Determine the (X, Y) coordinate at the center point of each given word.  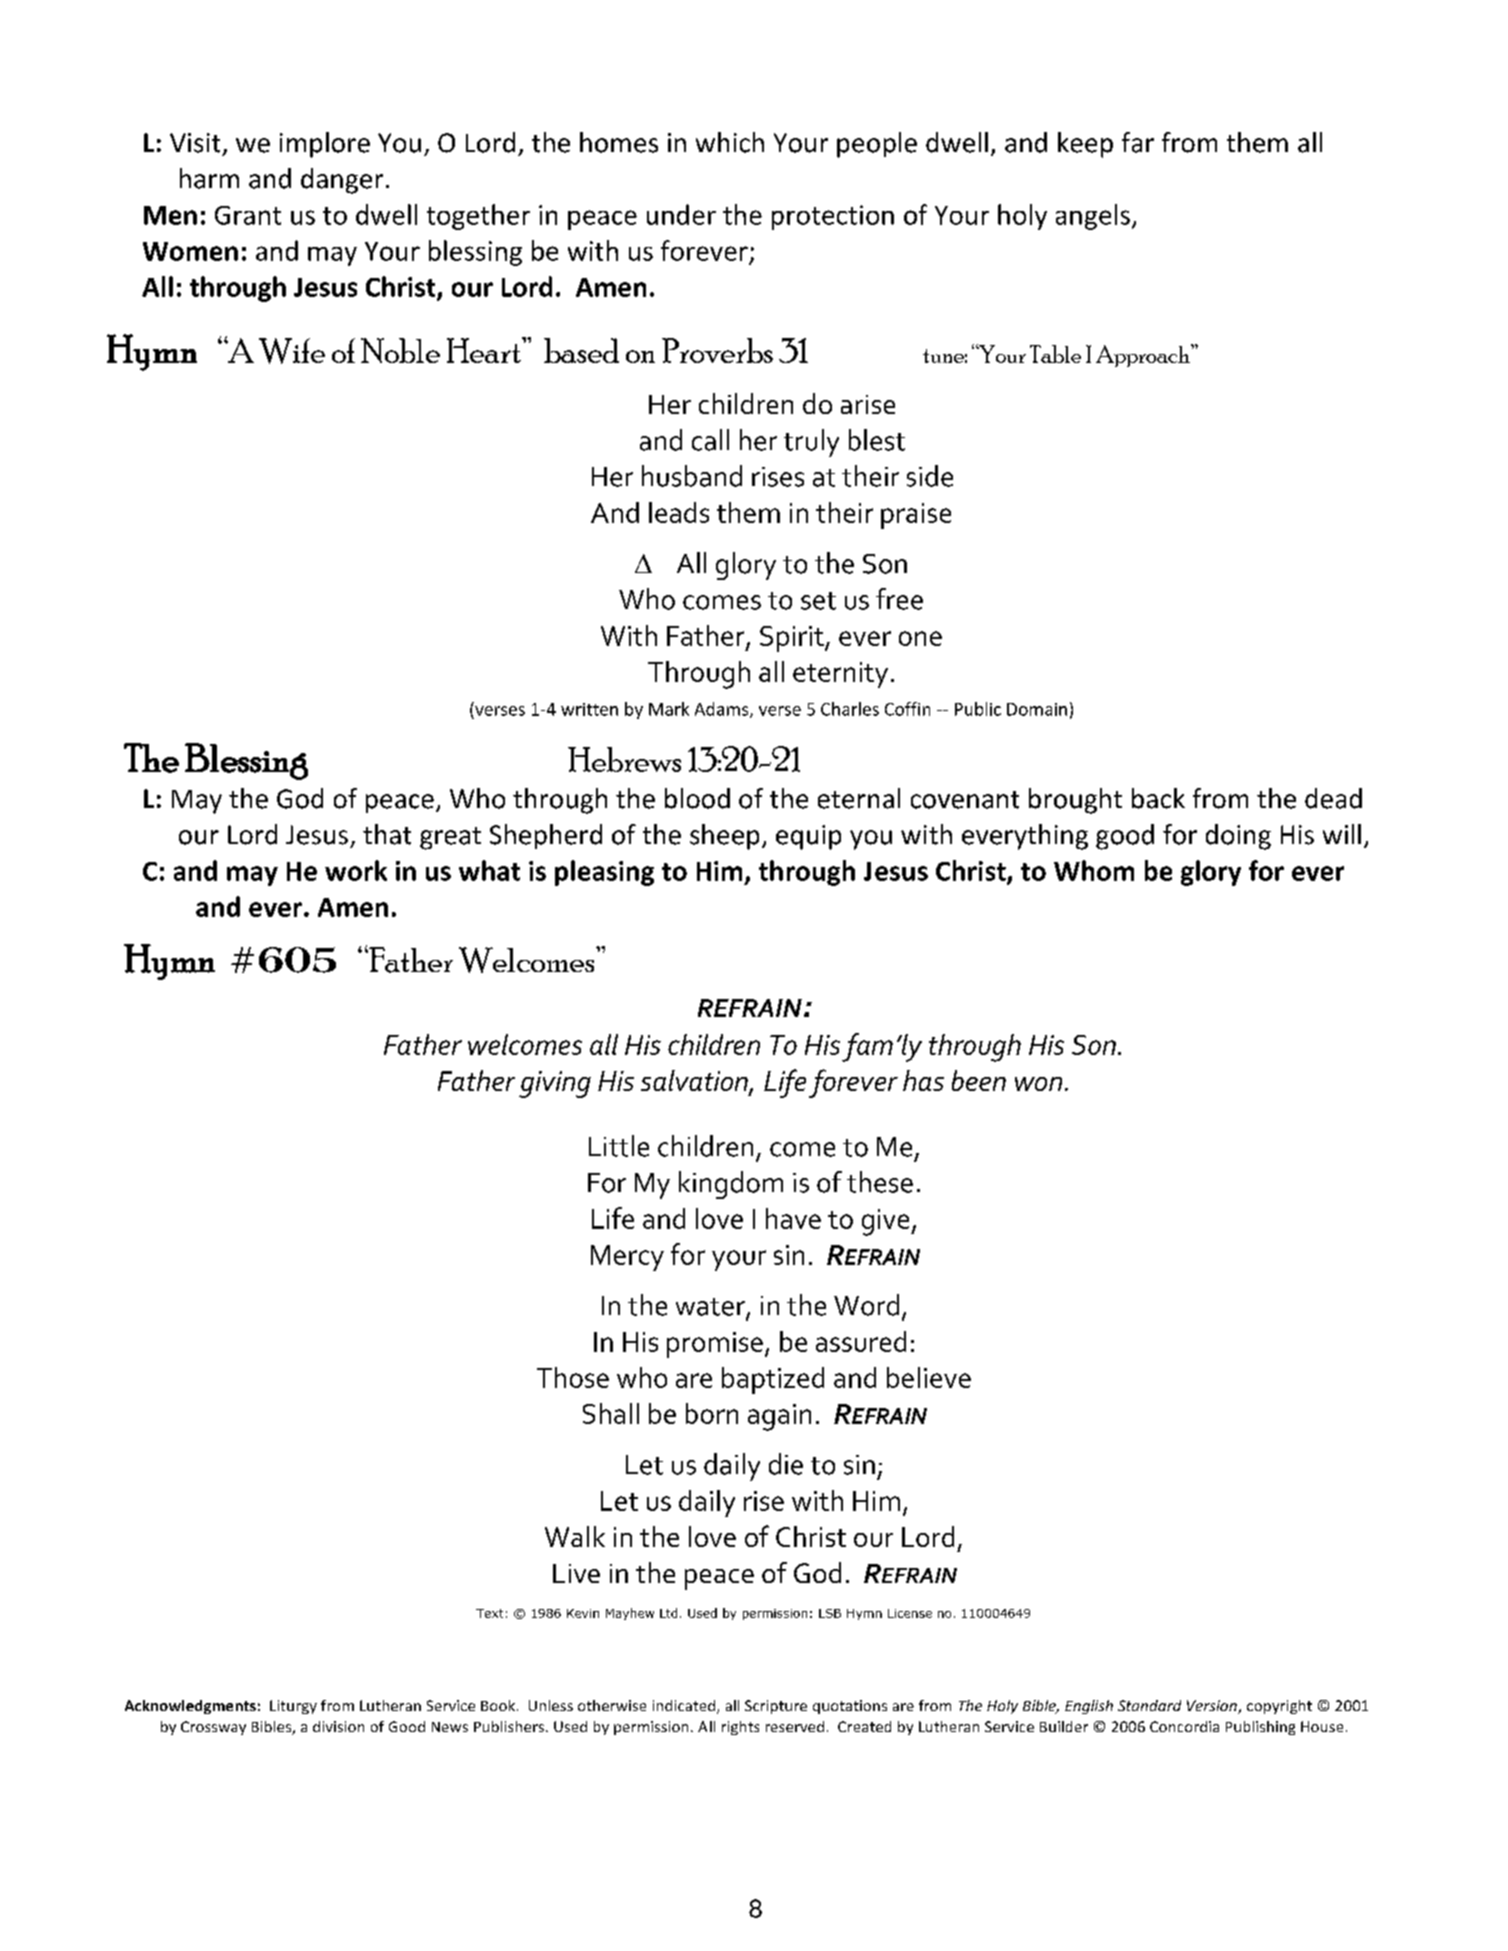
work (356, 870)
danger (342, 181)
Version (1213, 1707)
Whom (1094, 870)
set (818, 601)
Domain (1037, 709)
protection (833, 217)
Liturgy (293, 1707)
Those (573, 1377)
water (711, 1308)
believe (929, 1377)
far (1138, 142)
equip (808, 837)
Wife (292, 351)
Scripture (776, 1707)
